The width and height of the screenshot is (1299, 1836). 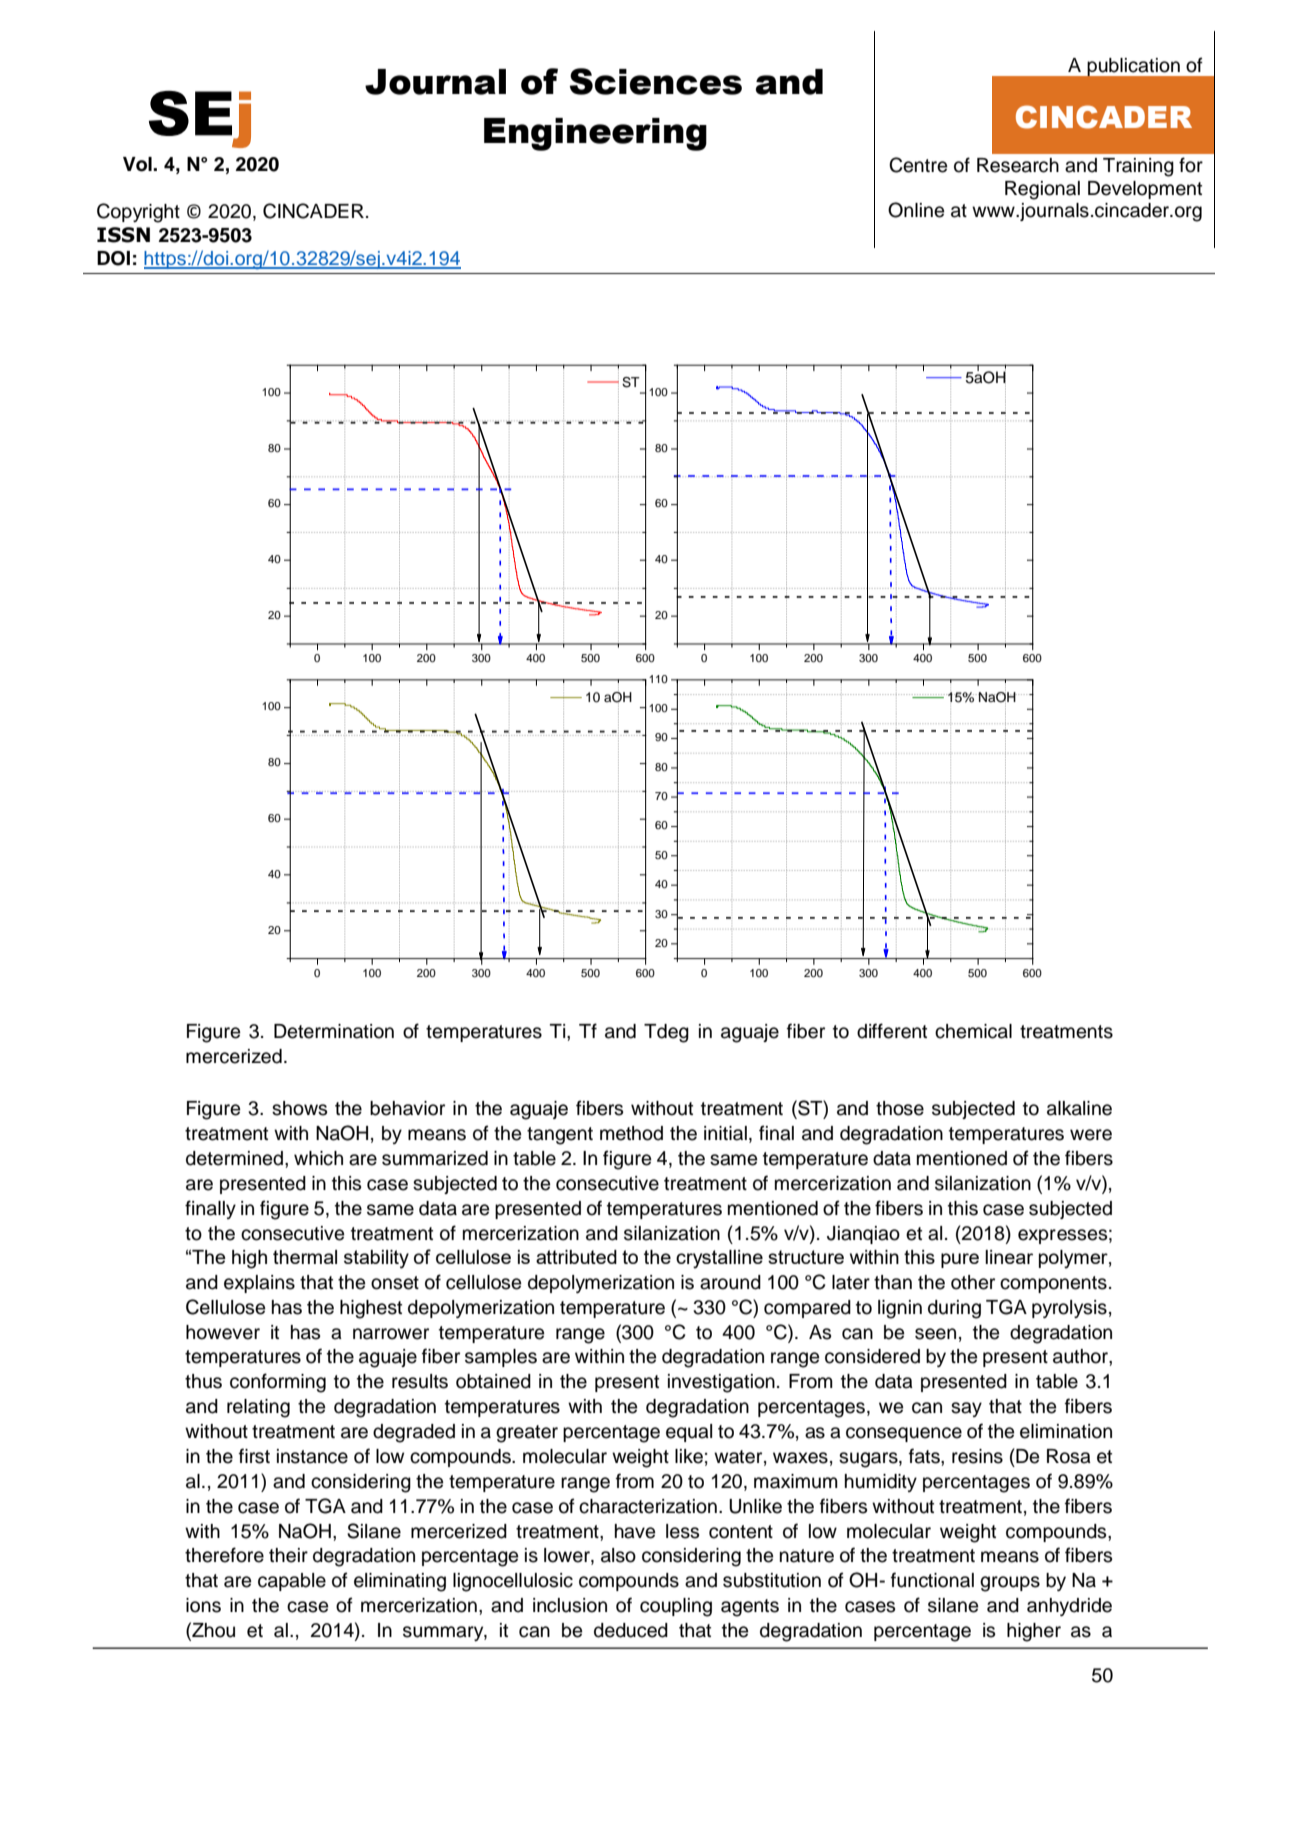 What do you see at coordinates (595, 134) in the screenshot?
I see `Engineering` at bounding box center [595, 134].
